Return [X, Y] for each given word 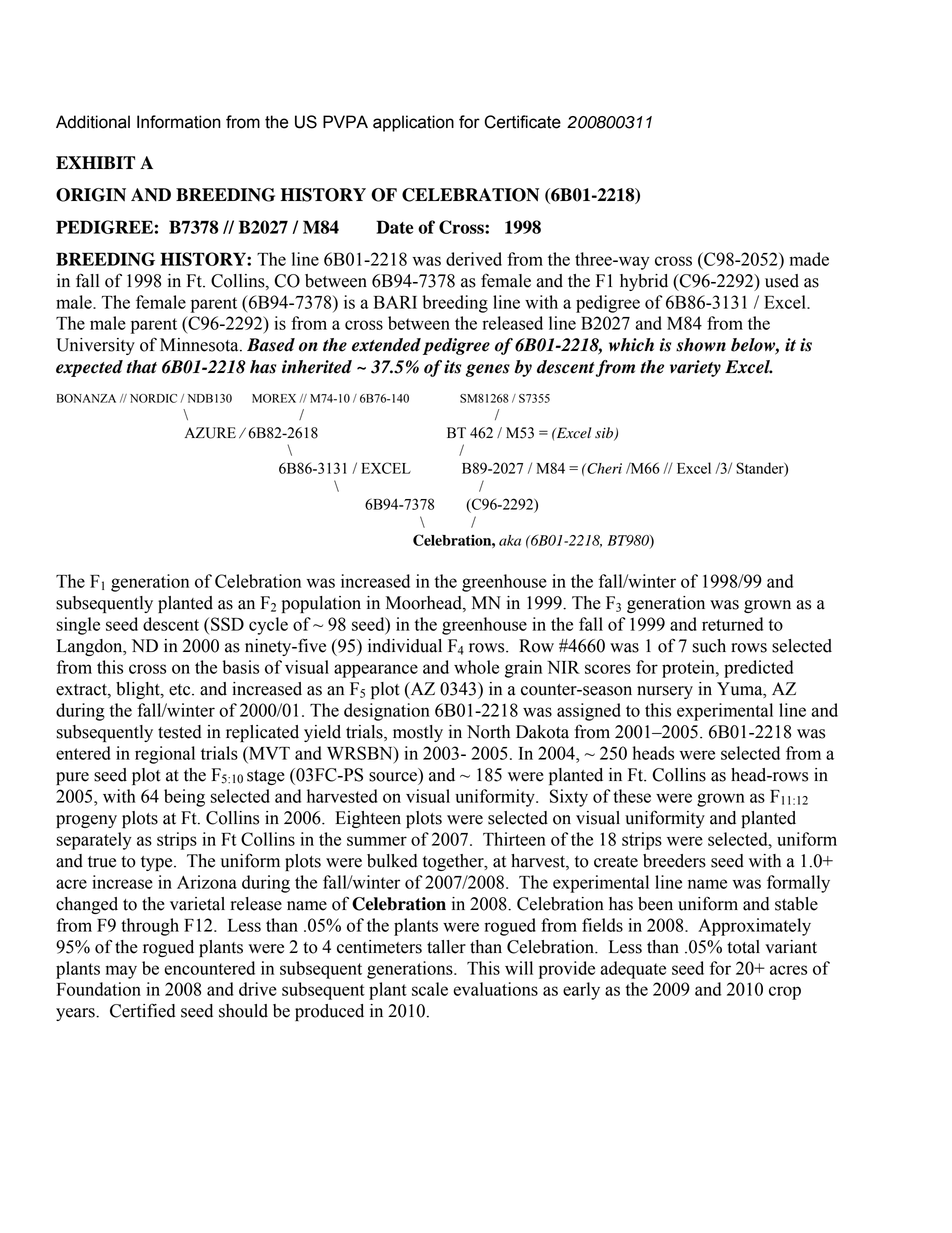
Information [179, 122]
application [413, 123]
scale [430, 989]
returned [732, 624]
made [809, 259]
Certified [143, 1010]
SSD [227, 624]
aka [510, 540]
